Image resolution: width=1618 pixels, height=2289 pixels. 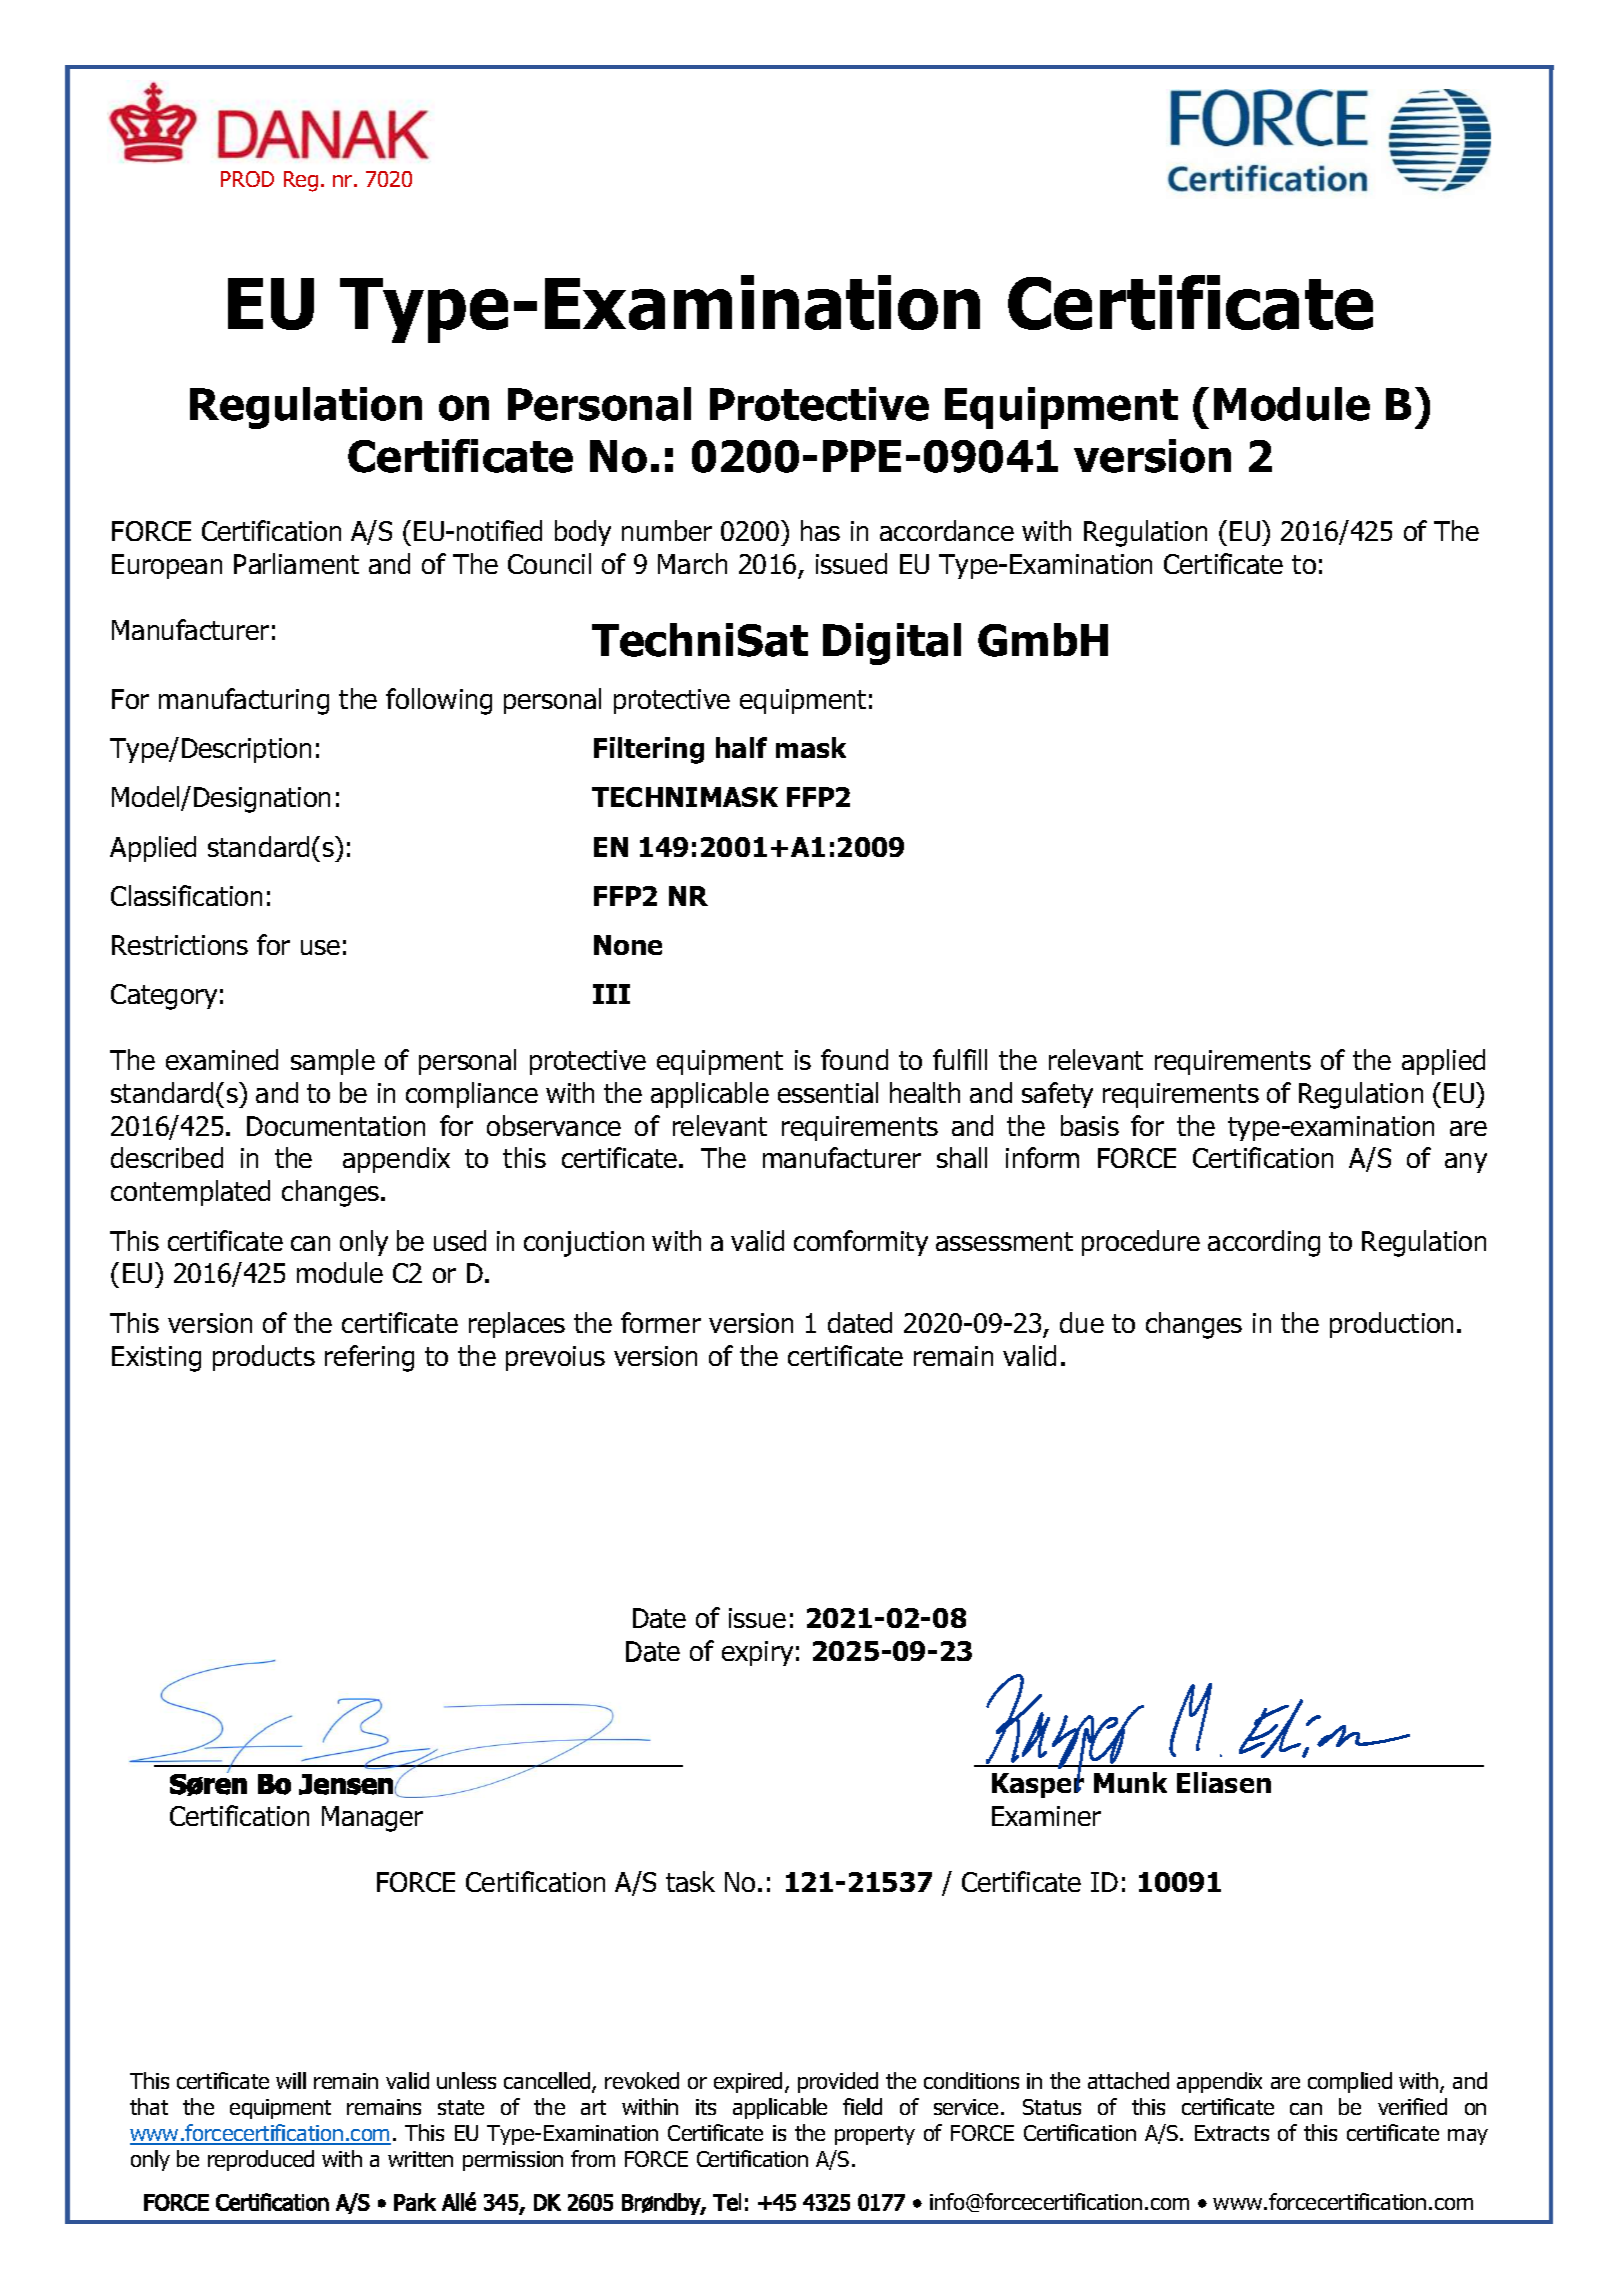 What do you see at coordinates (862, 2106) in the page?
I see `field` at bounding box center [862, 2106].
